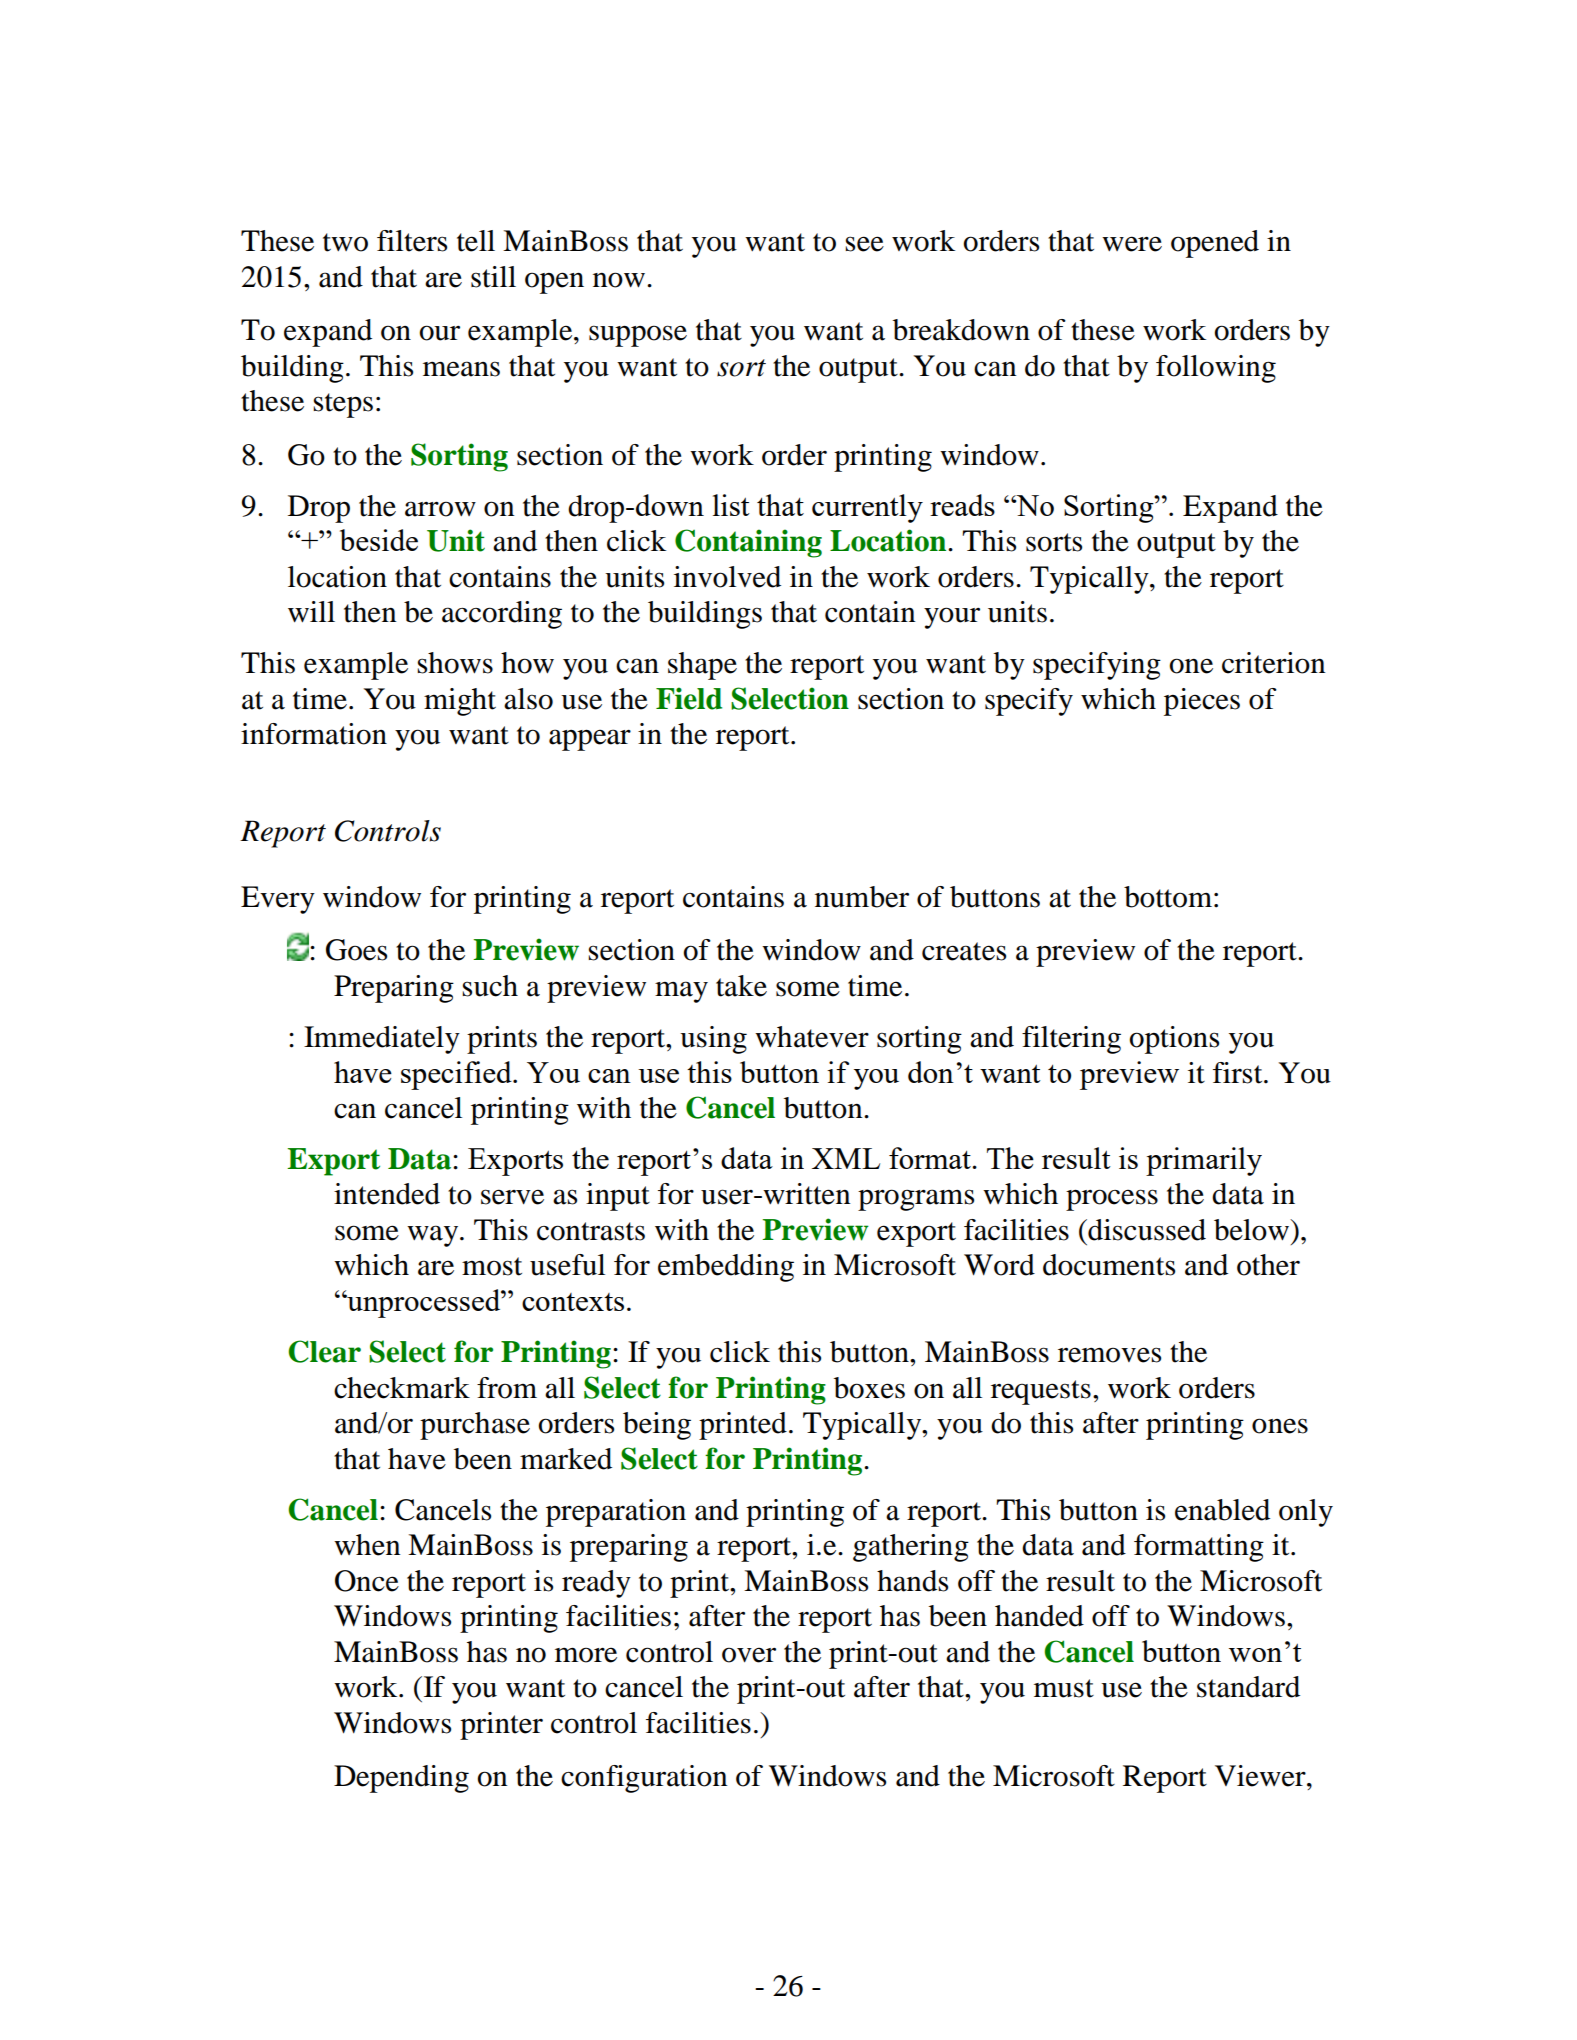  What do you see at coordinates (689, 698) in the screenshot?
I see `Field` at bounding box center [689, 698].
